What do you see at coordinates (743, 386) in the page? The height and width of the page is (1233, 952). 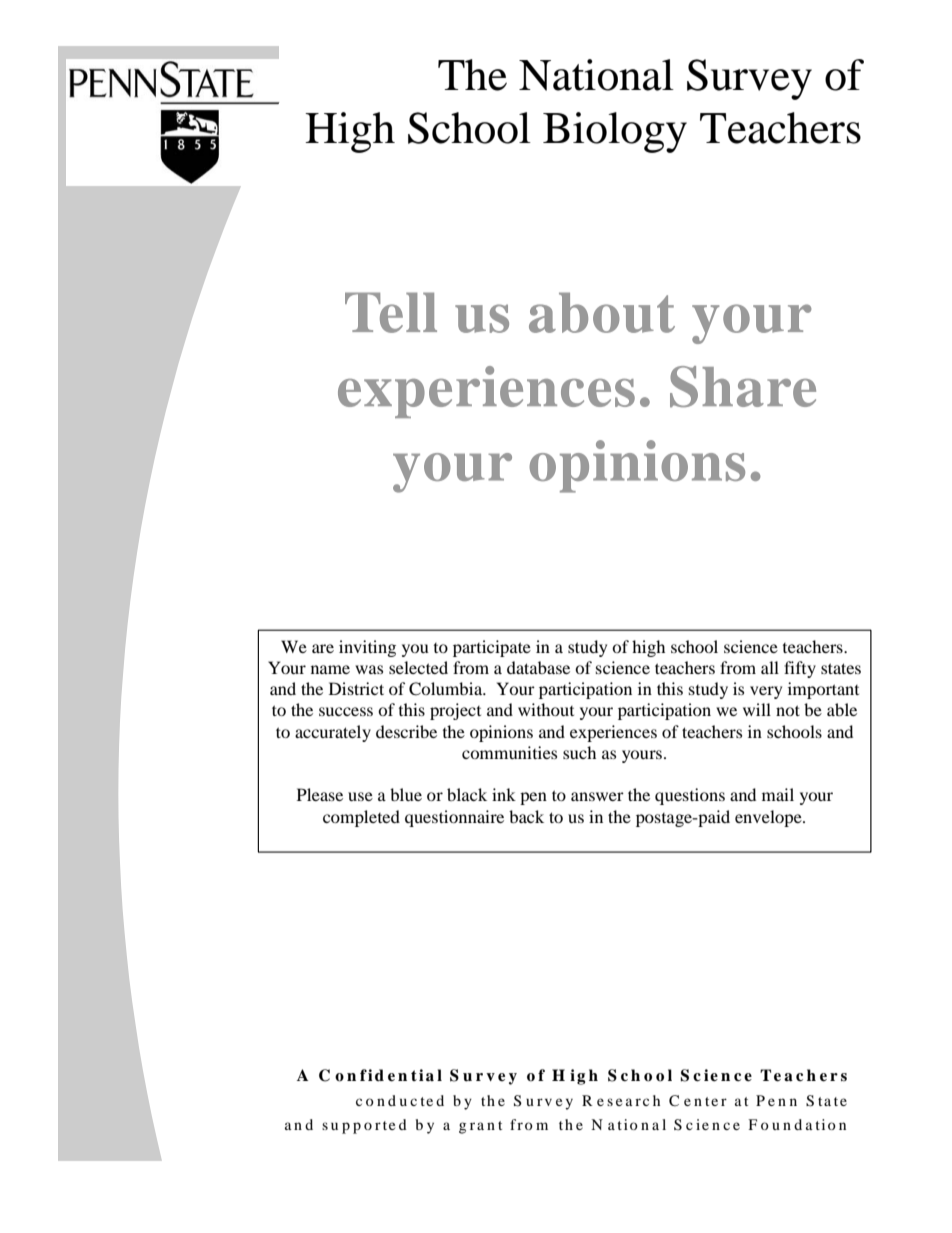 I see `Share` at bounding box center [743, 386].
